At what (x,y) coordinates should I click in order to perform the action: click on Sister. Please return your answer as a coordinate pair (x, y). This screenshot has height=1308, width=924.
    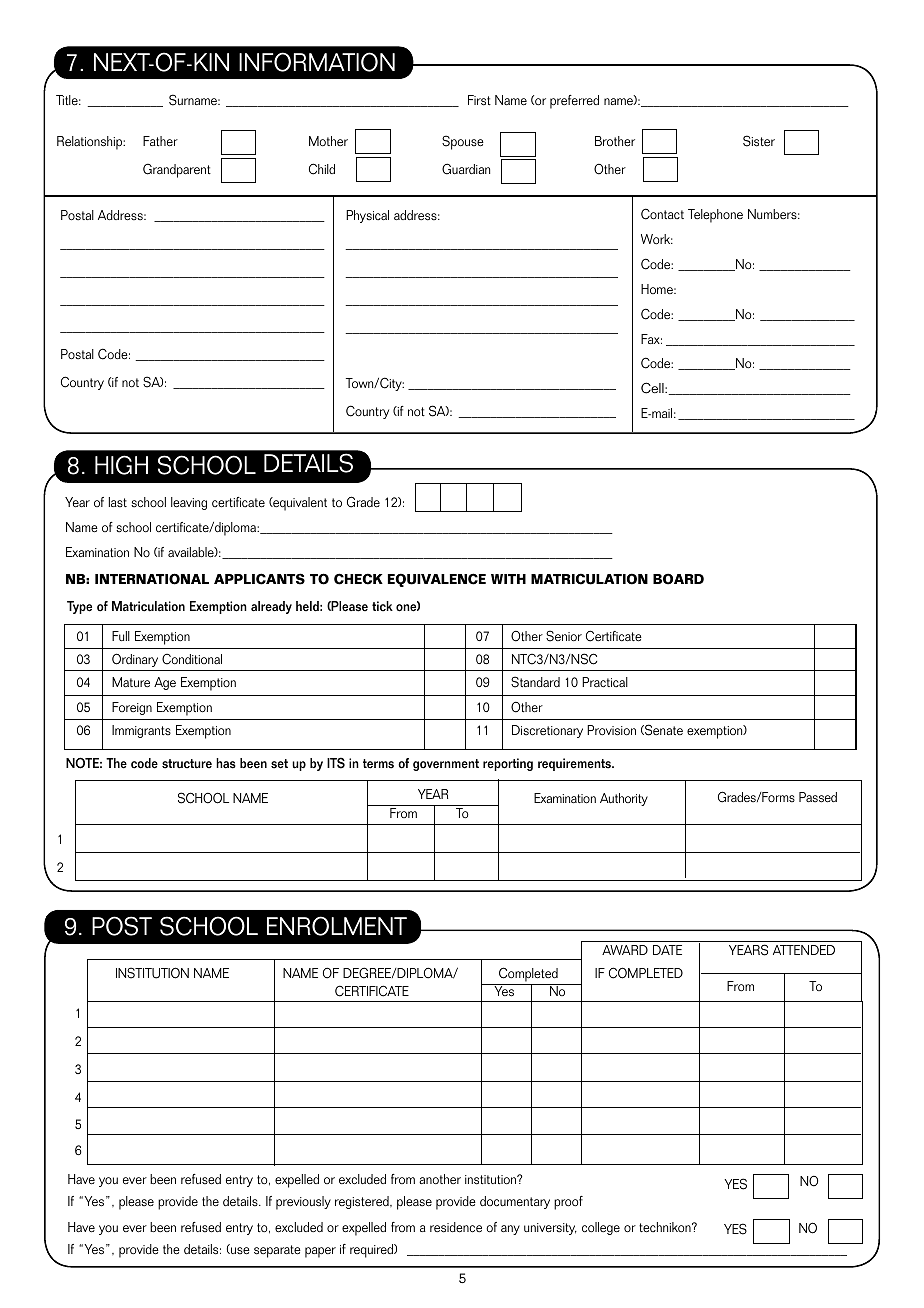
    Looking at the image, I should click on (759, 141).
